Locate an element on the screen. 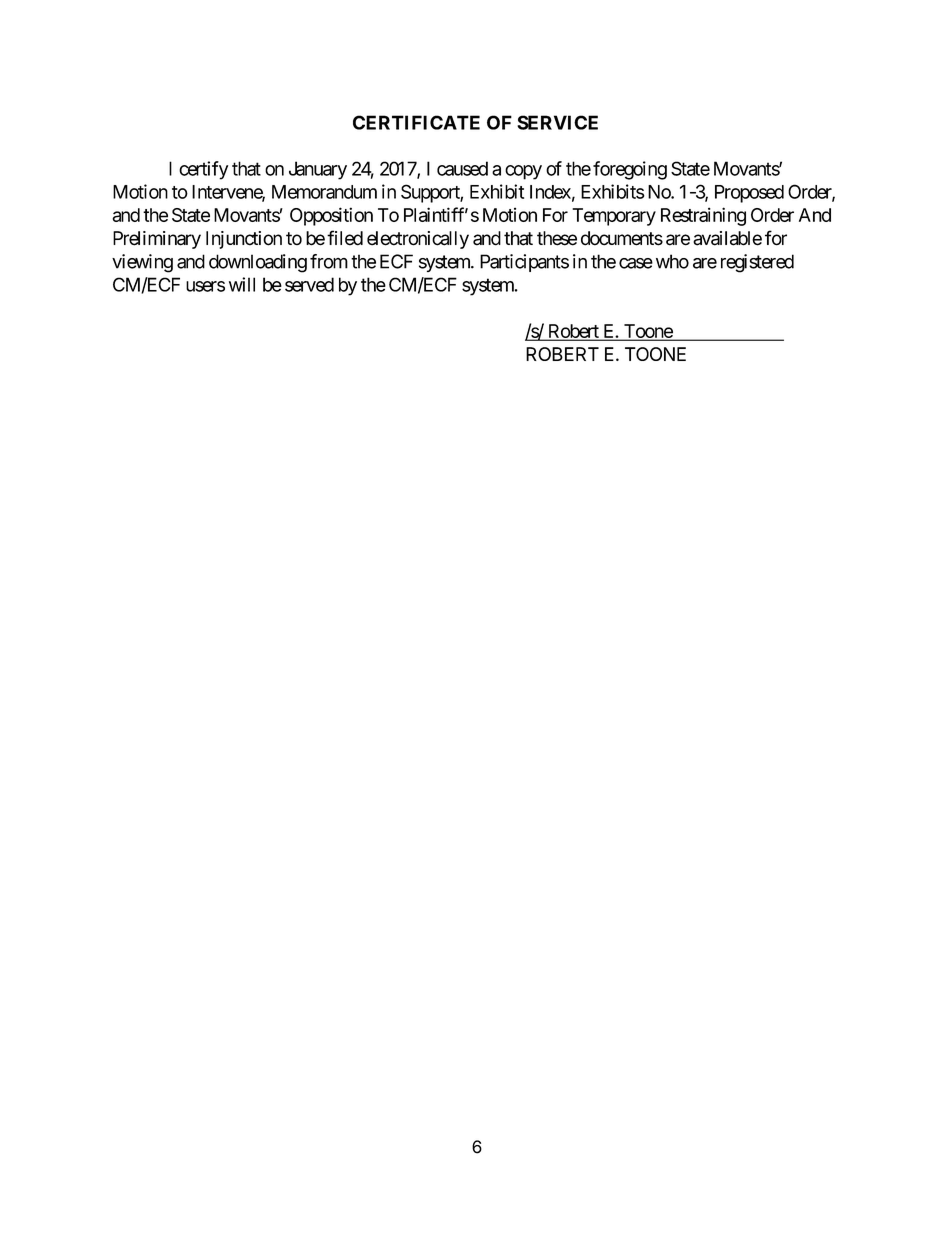 The width and height of the screenshot is (952, 1233). case is located at coordinates (636, 263).
